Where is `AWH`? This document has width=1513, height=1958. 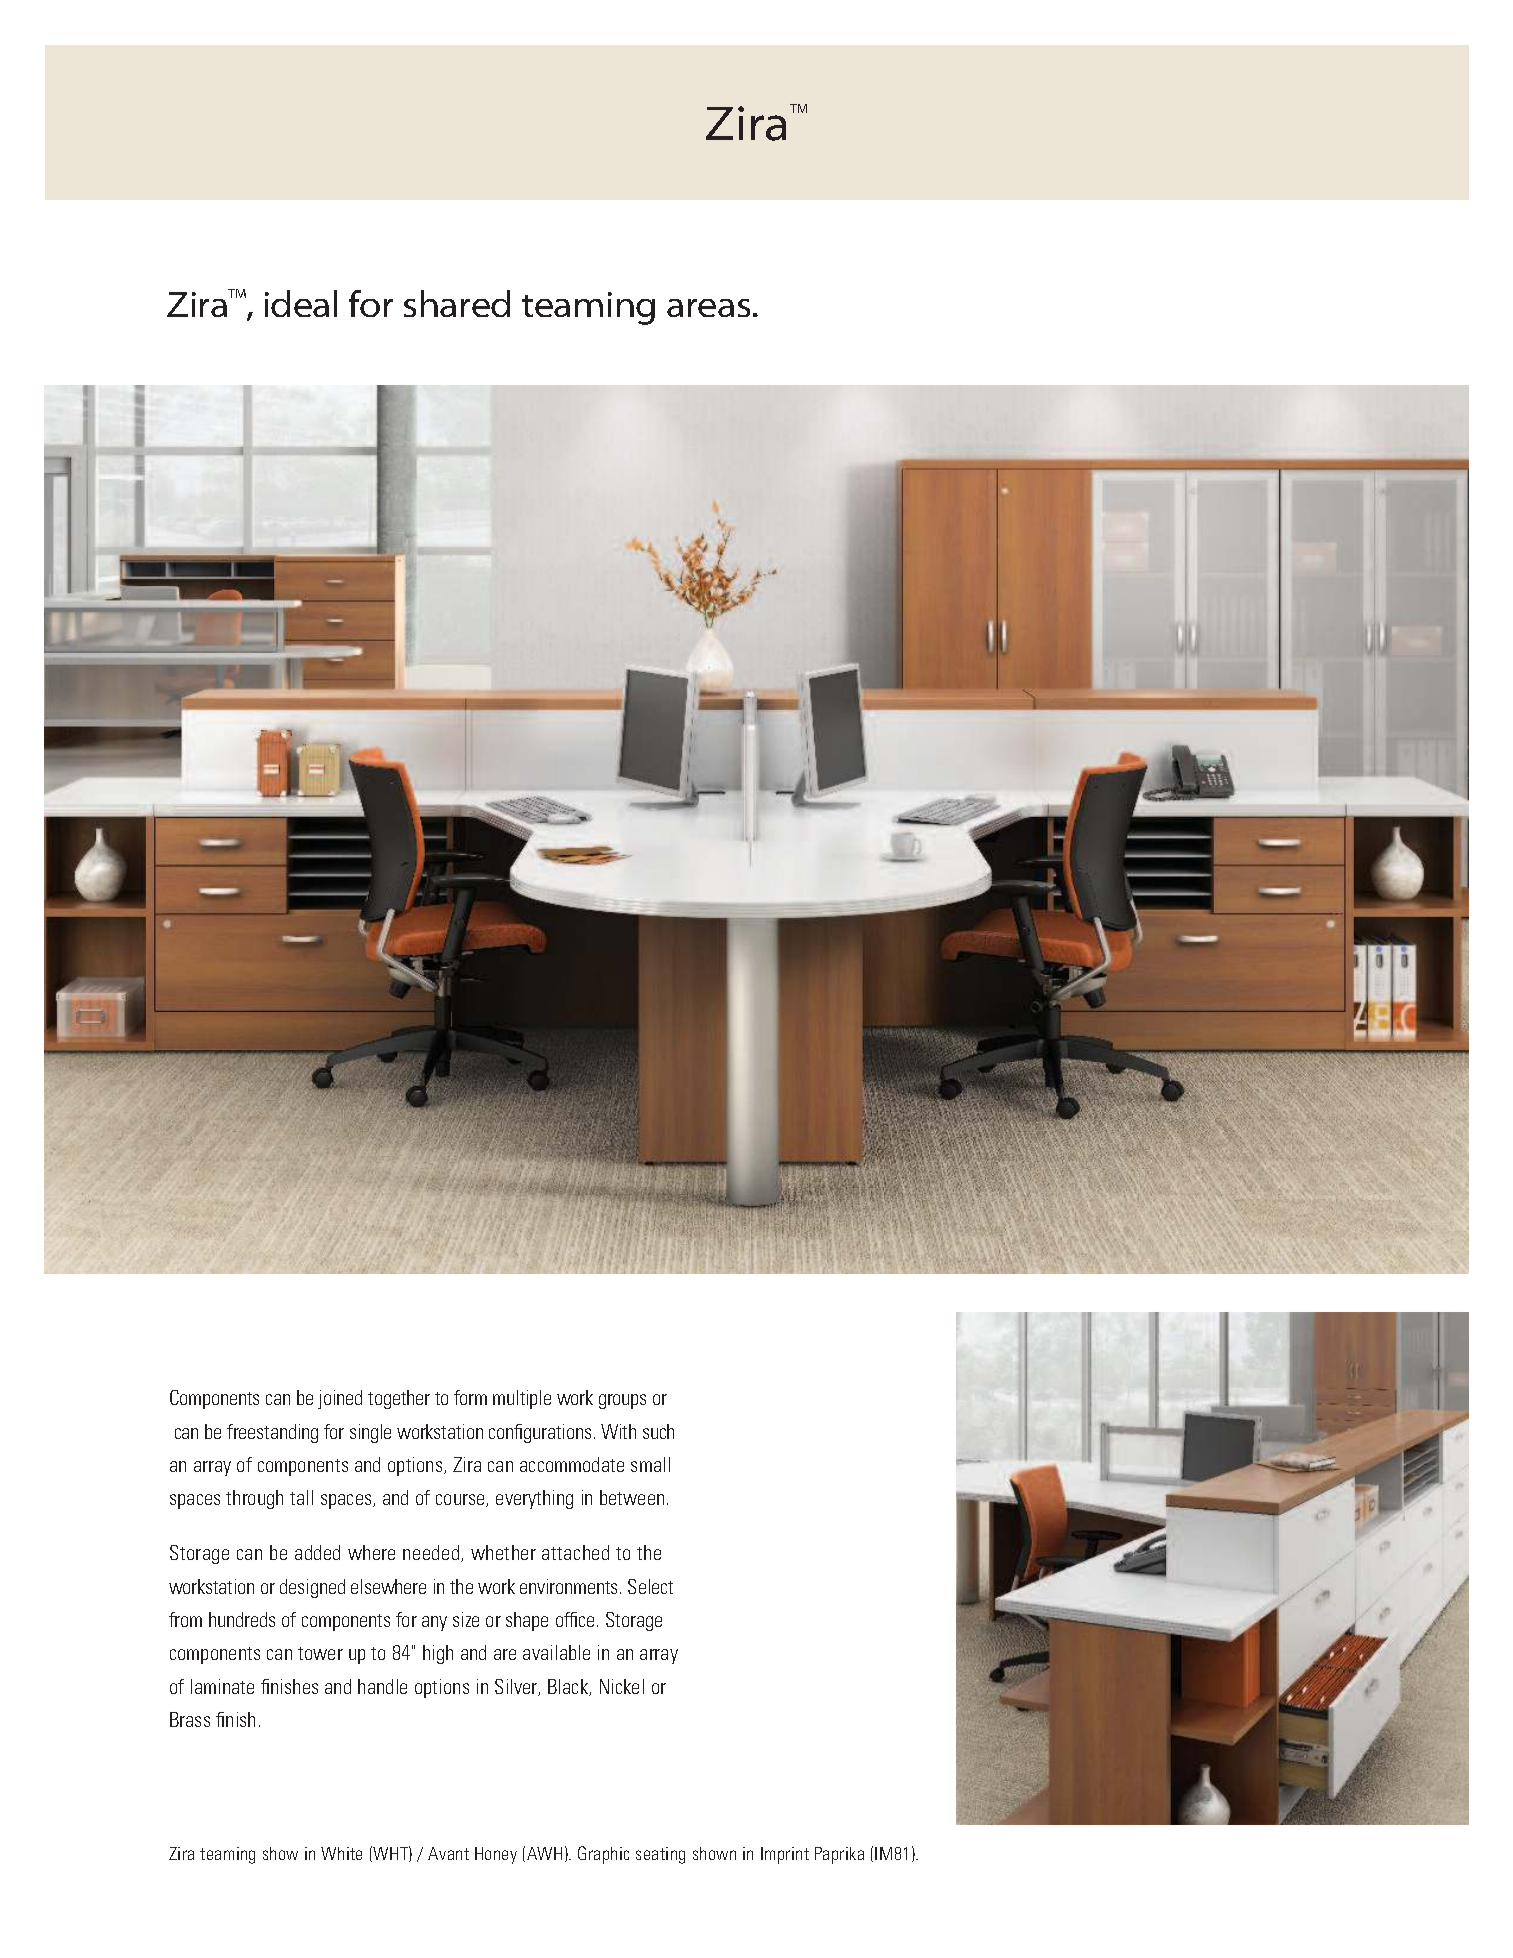
AWH is located at coordinates (544, 1853).
